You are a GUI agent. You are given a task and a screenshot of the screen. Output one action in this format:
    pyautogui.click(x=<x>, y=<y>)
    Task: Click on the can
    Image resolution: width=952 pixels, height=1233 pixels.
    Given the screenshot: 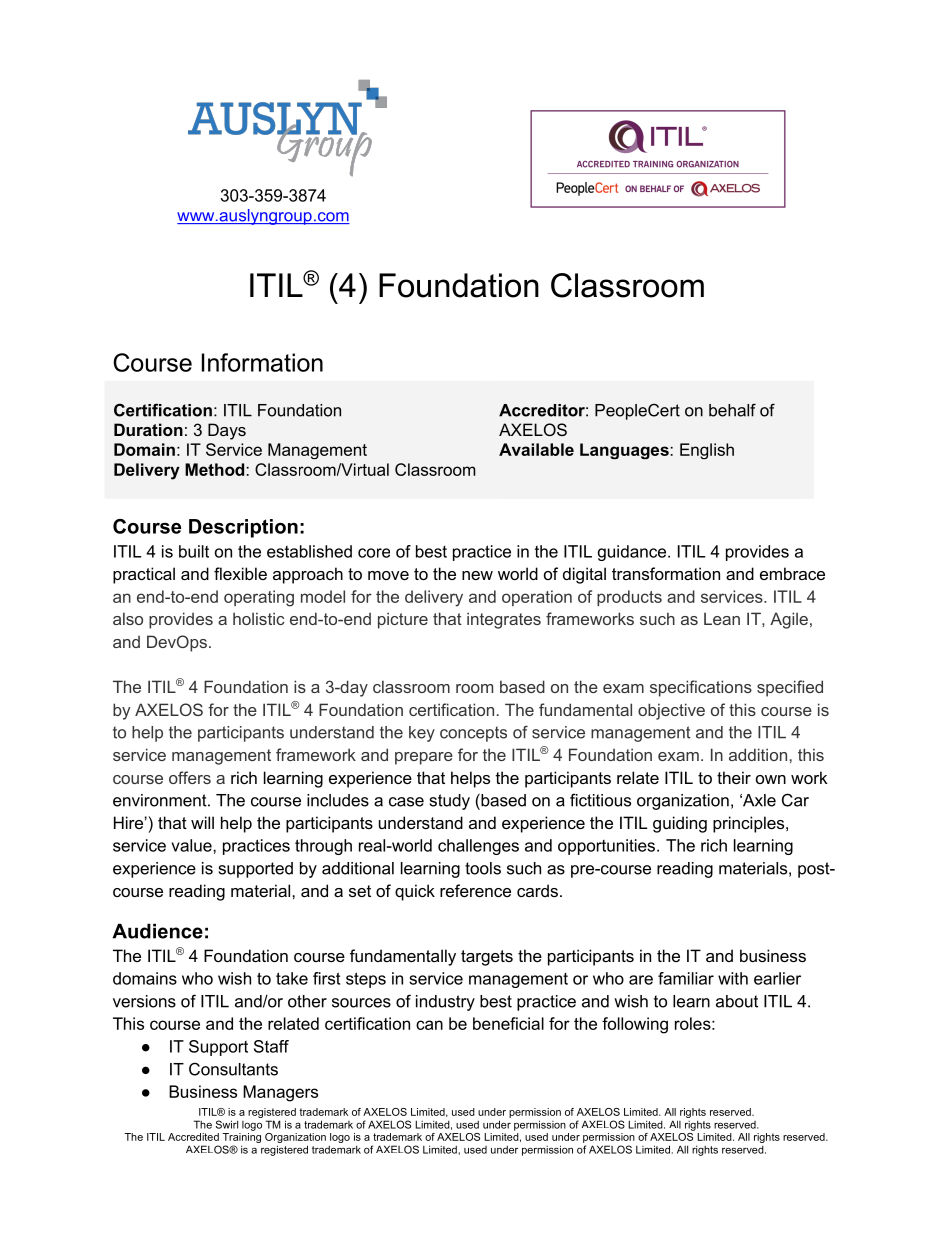 What is the action you would take?
    pyautogui.click(x=429, y=1025)
